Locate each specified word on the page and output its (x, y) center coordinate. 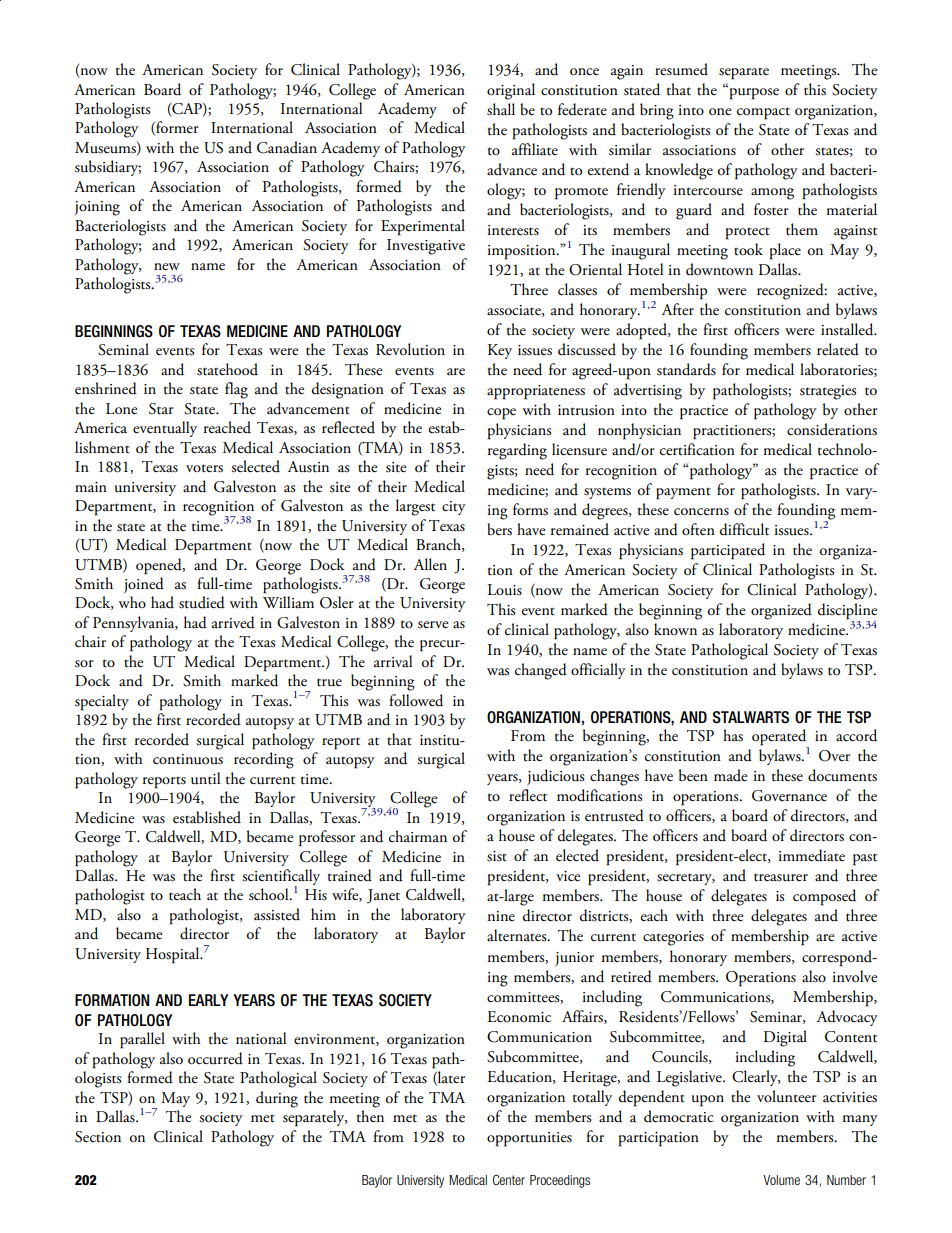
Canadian (287, 147)
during (277, 1099)
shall (501, 109)
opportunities (529, 1139)
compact (763, 113)
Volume (781, 1180)
